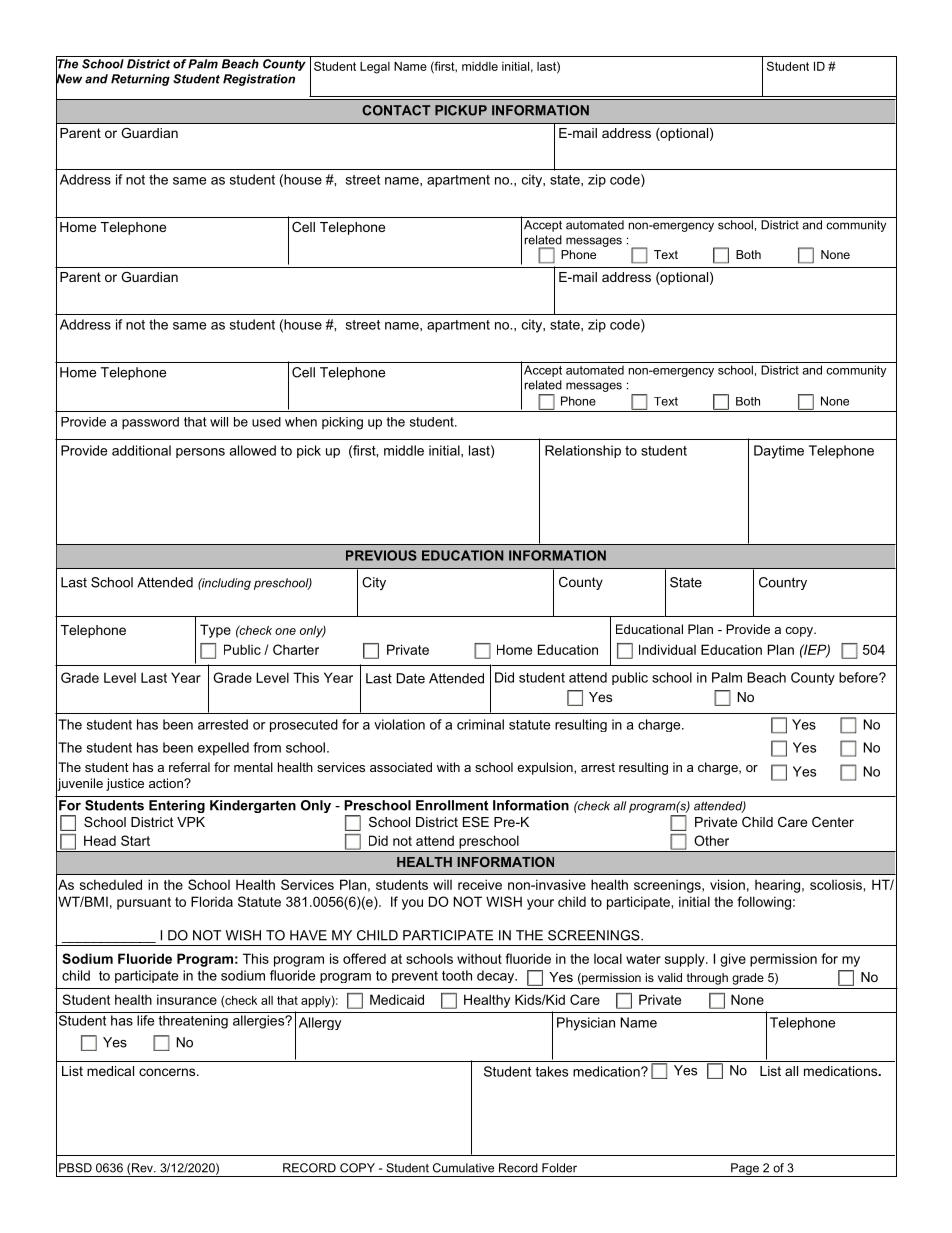 The width and height of the image is (952, 1233). I want to click on Legal, so click(375, 68).
